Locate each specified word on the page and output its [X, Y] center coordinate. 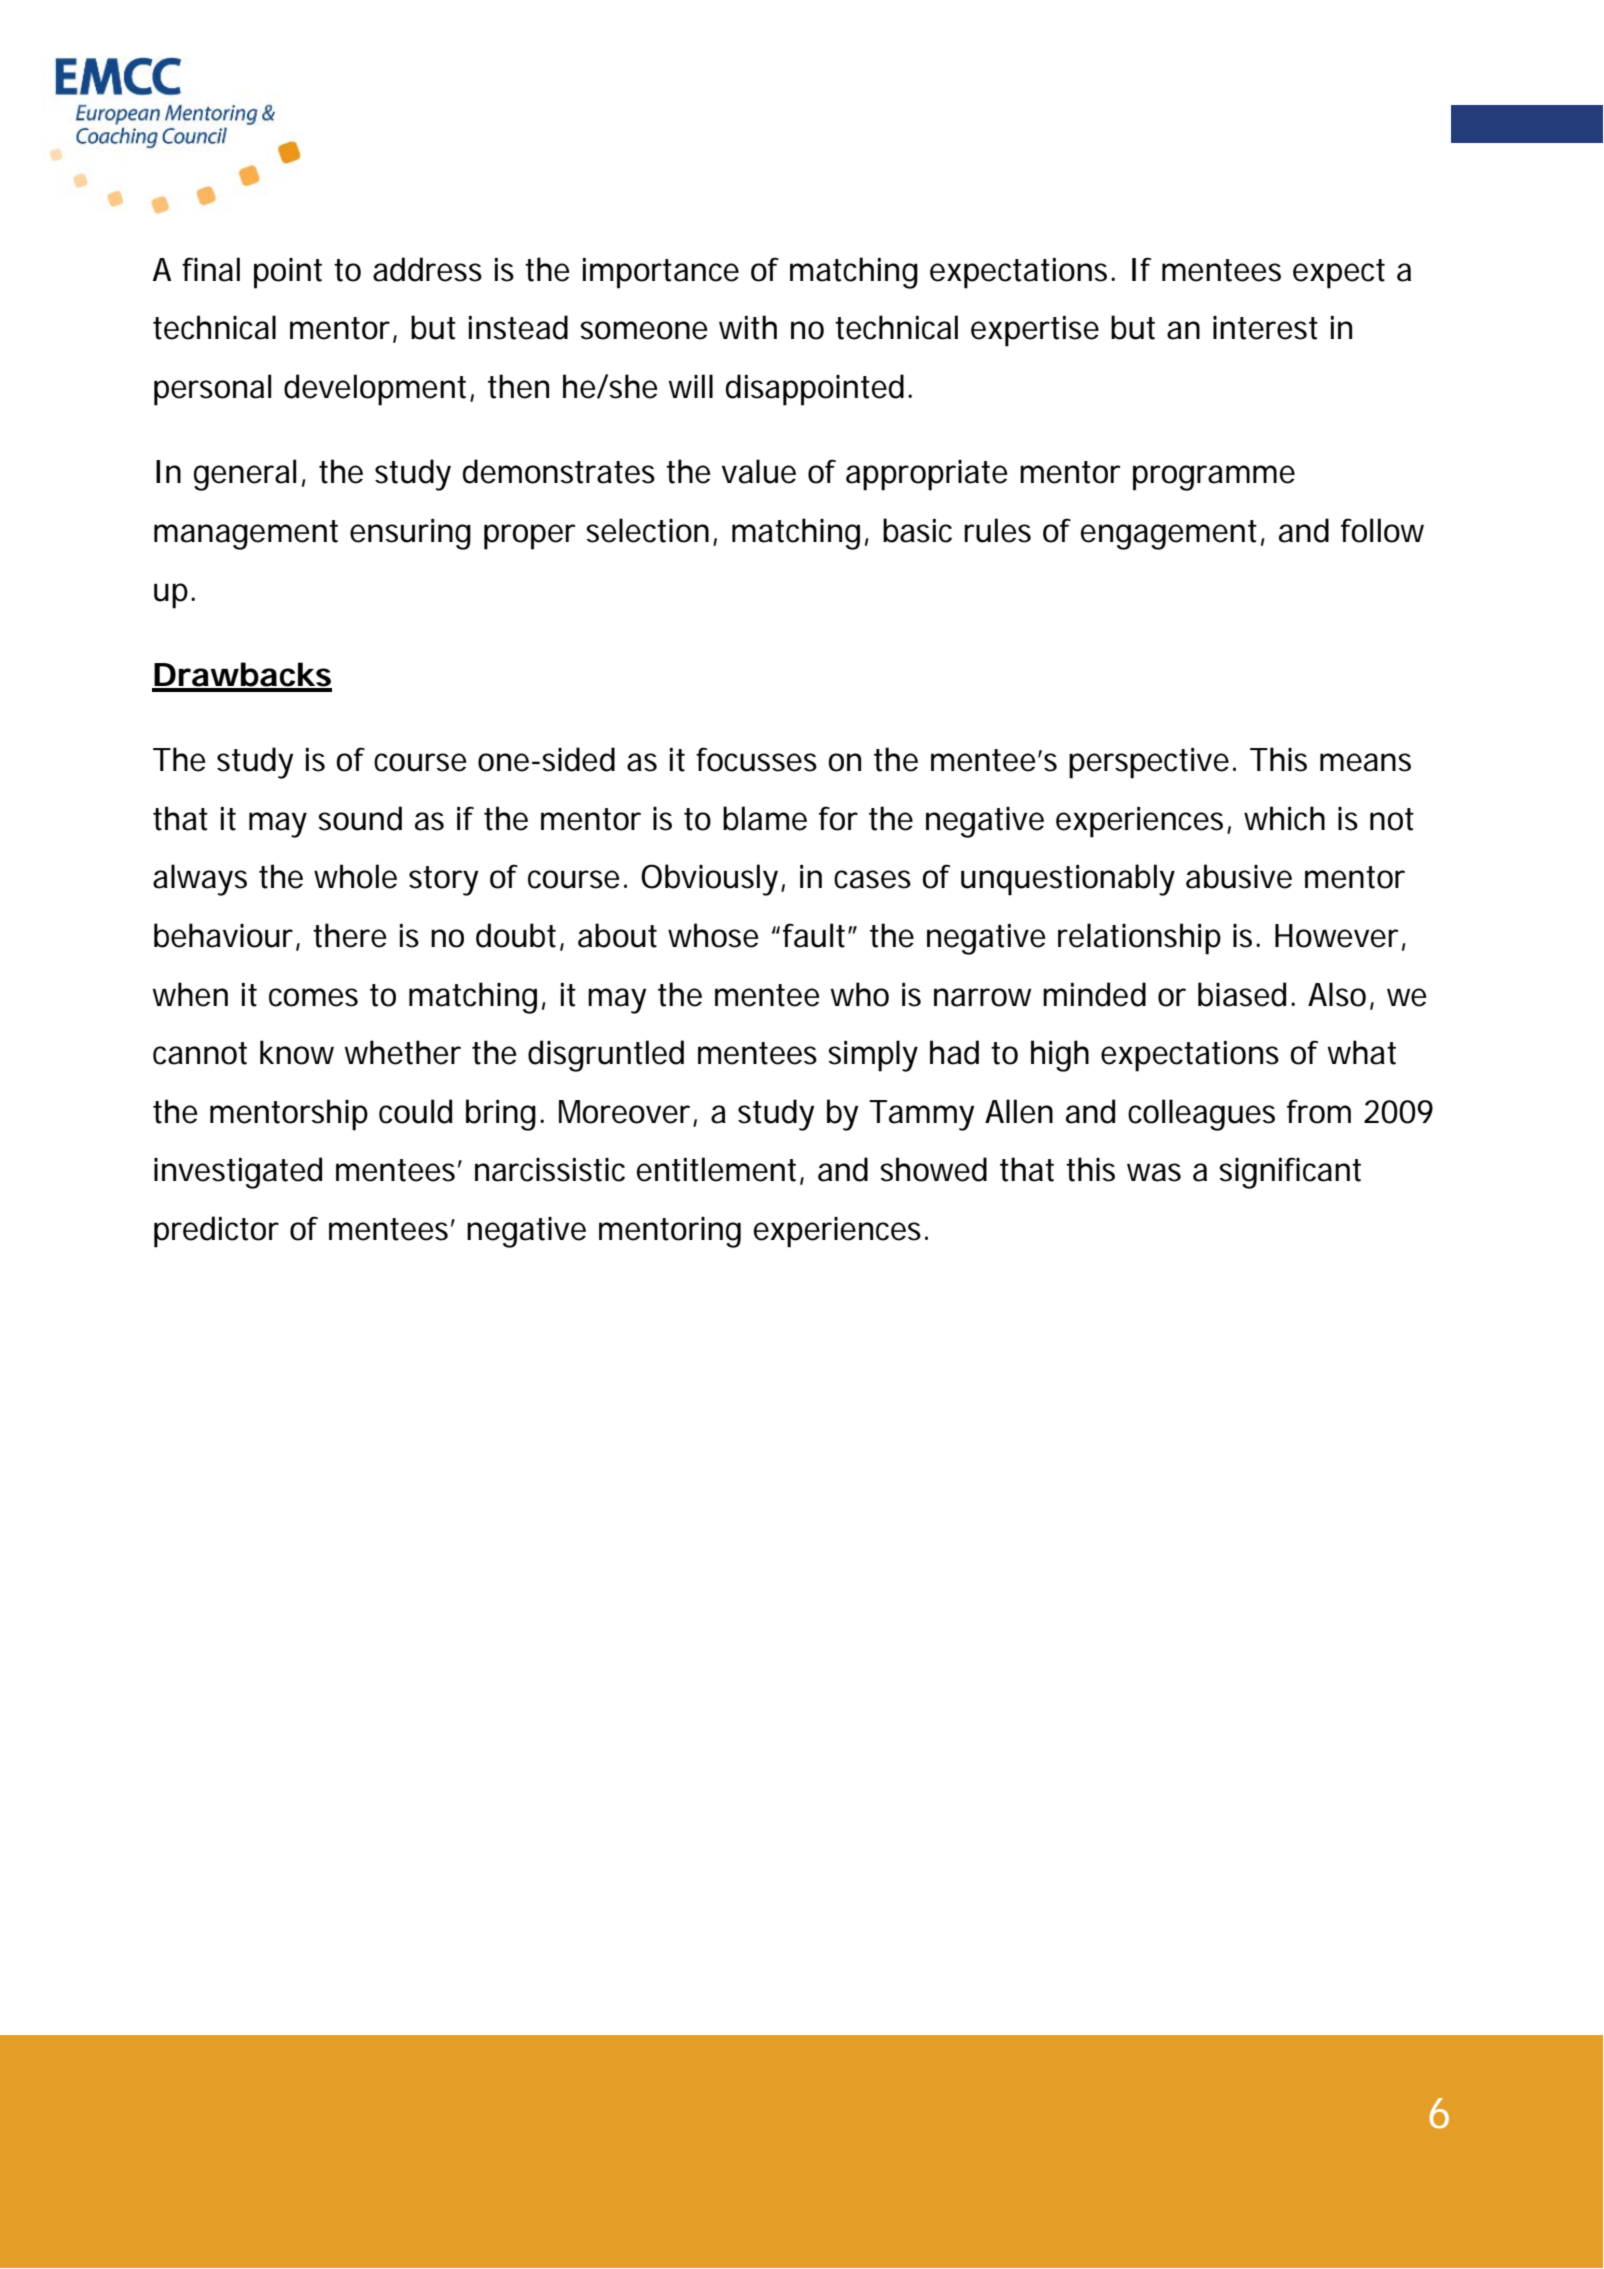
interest [1265, 328]
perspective [1149, 763]
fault [816, 935]
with [748, 327]
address [427, 269]
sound [360, 818]
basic [917, 530]
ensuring [410, 534]
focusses [756, 759]
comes [313, 997]
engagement [1169, 535]
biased [1242, 994]
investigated [238, 1173]
